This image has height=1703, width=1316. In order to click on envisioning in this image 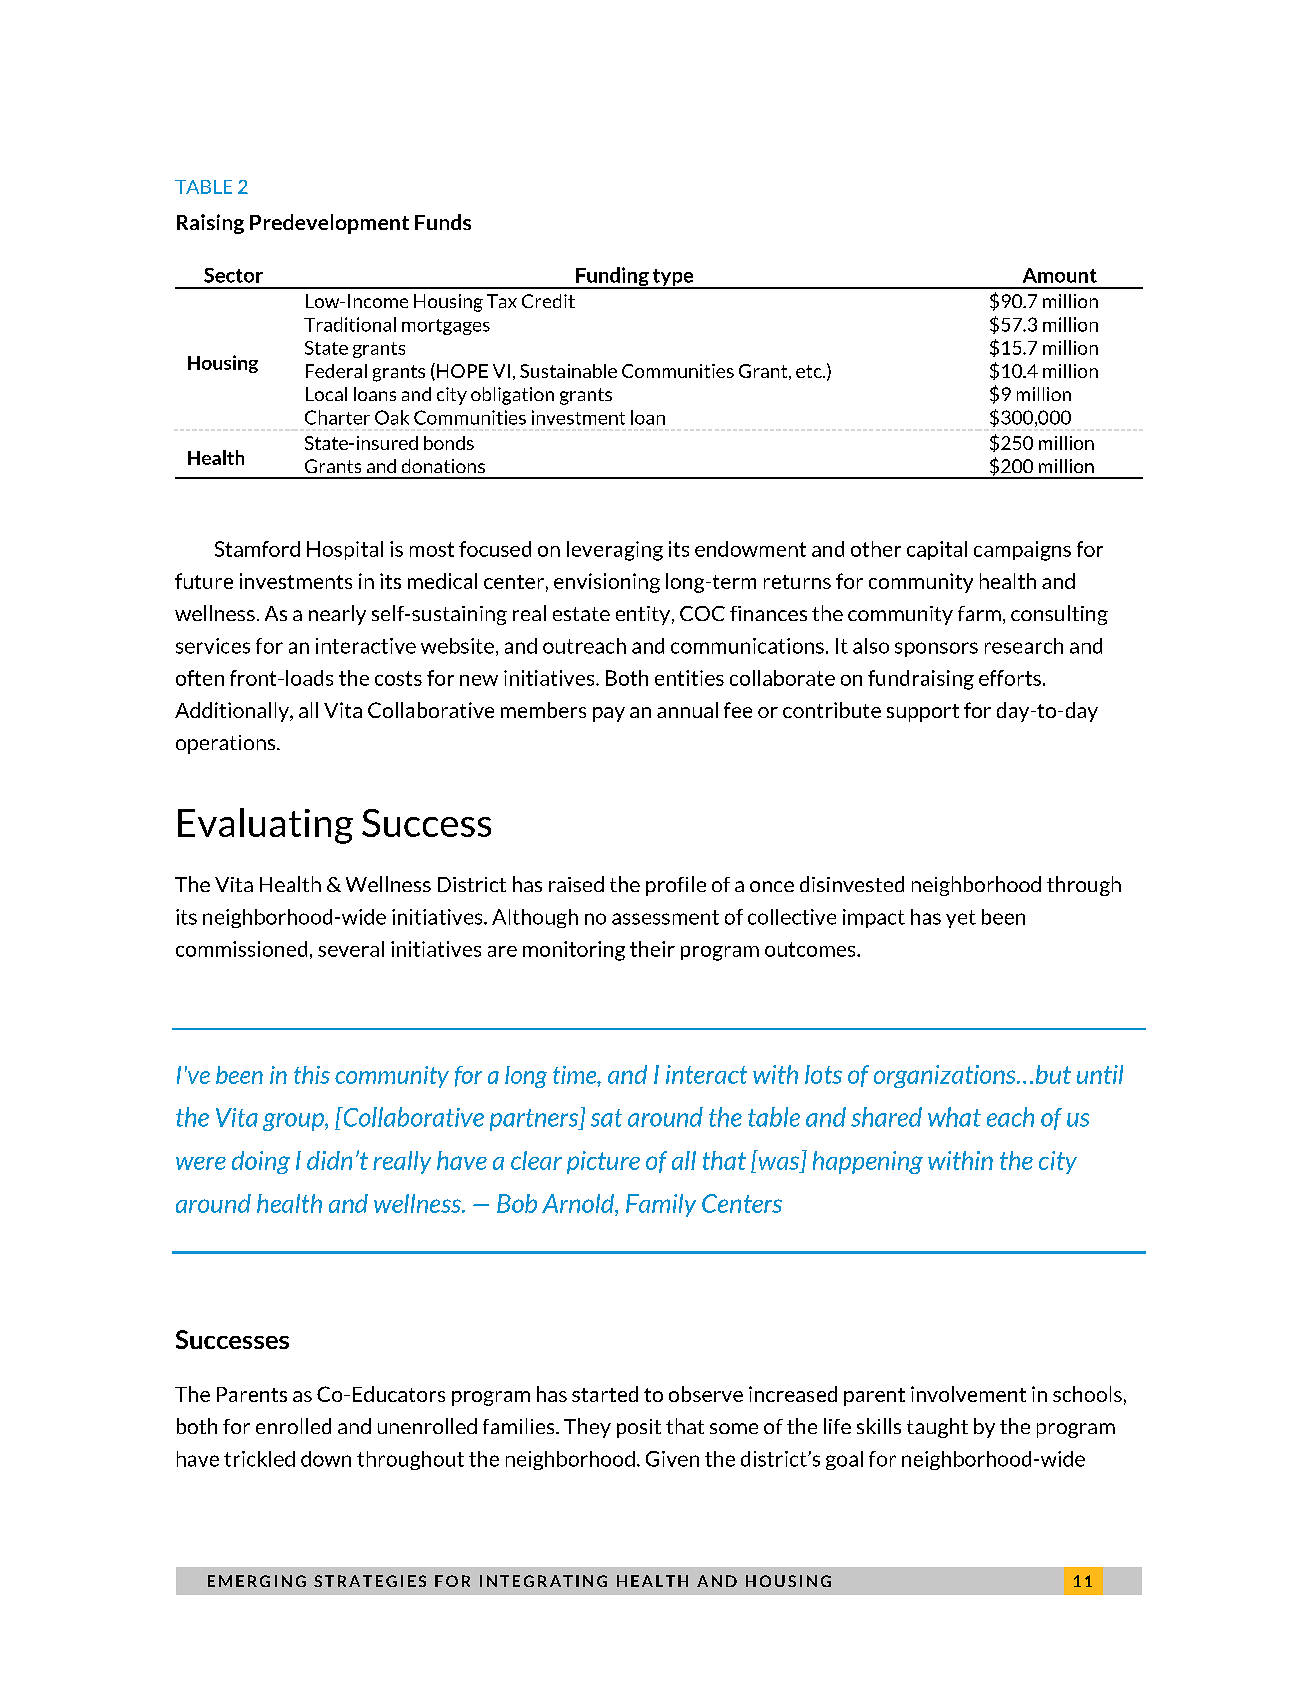, I will do `click(607, 583)`.
